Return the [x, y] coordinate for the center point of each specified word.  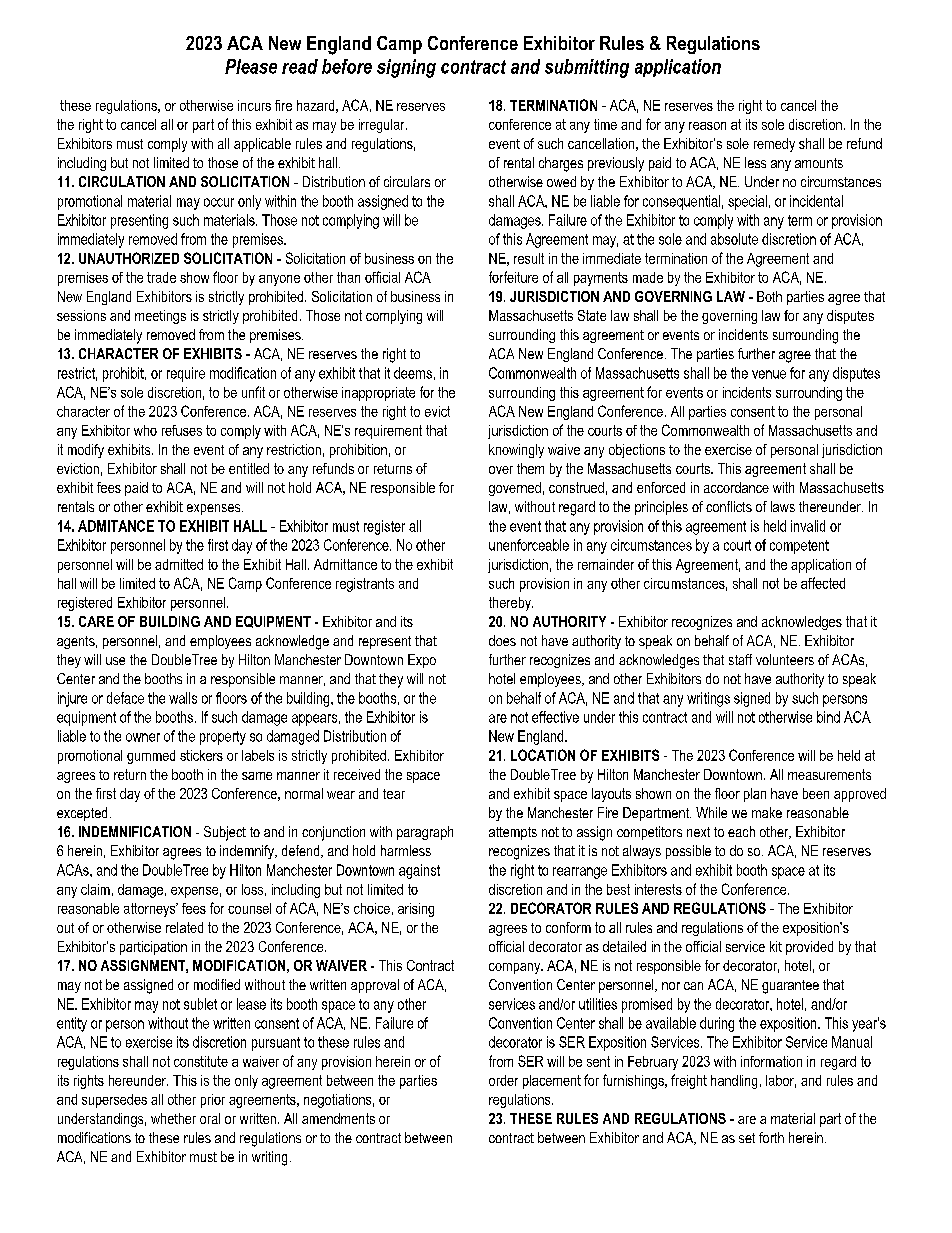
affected [823, 583]
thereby [511, 604]
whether [173, 1118]
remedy [774, 145]
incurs [254, 105]
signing [406, 68]
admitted [179, 564]
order [503, 1080]
